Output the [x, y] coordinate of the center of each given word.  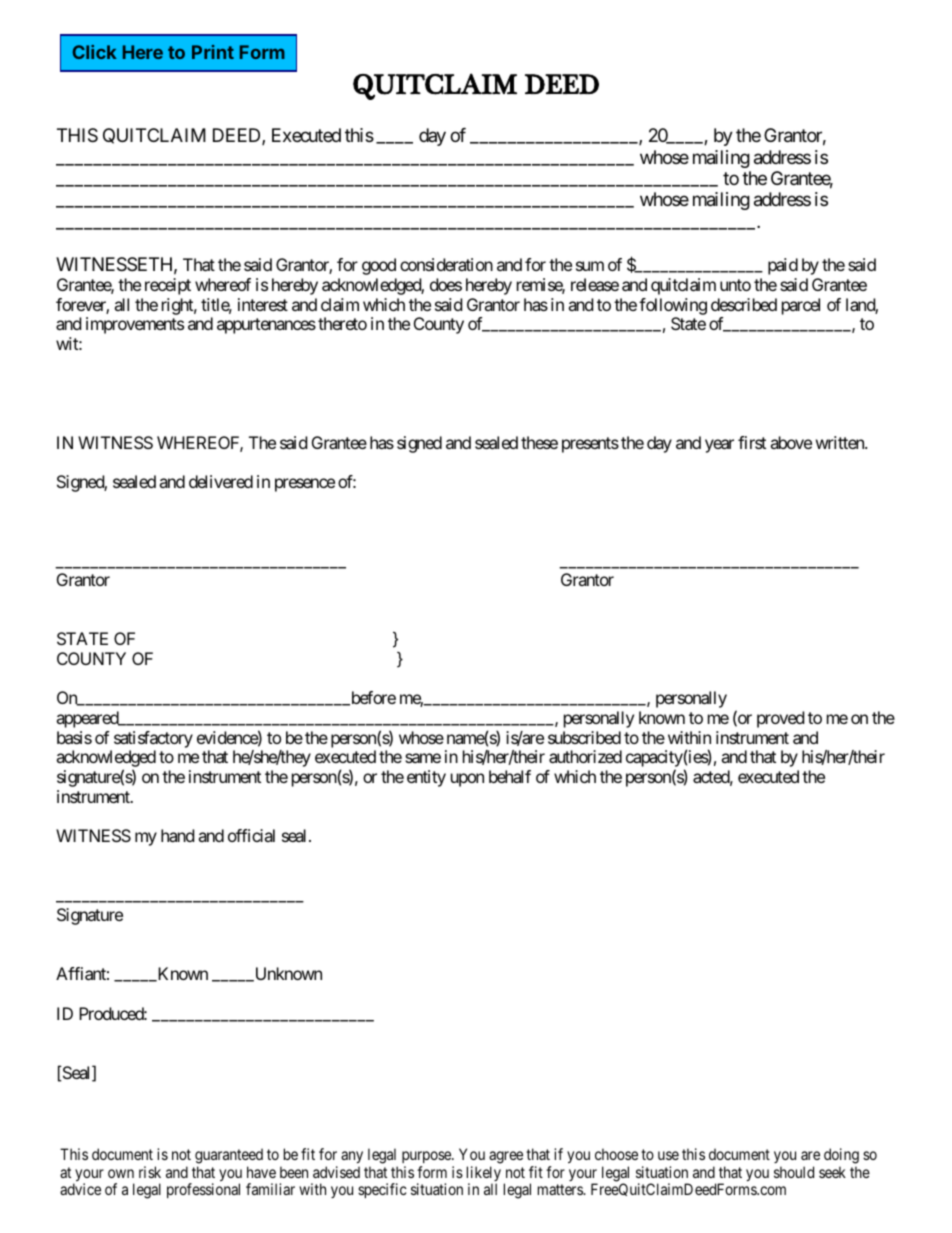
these [539, 442]
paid [783, 266]
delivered [221, 481]
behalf [510, 776]
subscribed [584, 737]
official [251, 835]
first [752, 442]
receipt [168, 286]
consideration [446, 264]
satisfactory [153, 741]
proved [780, 719]
